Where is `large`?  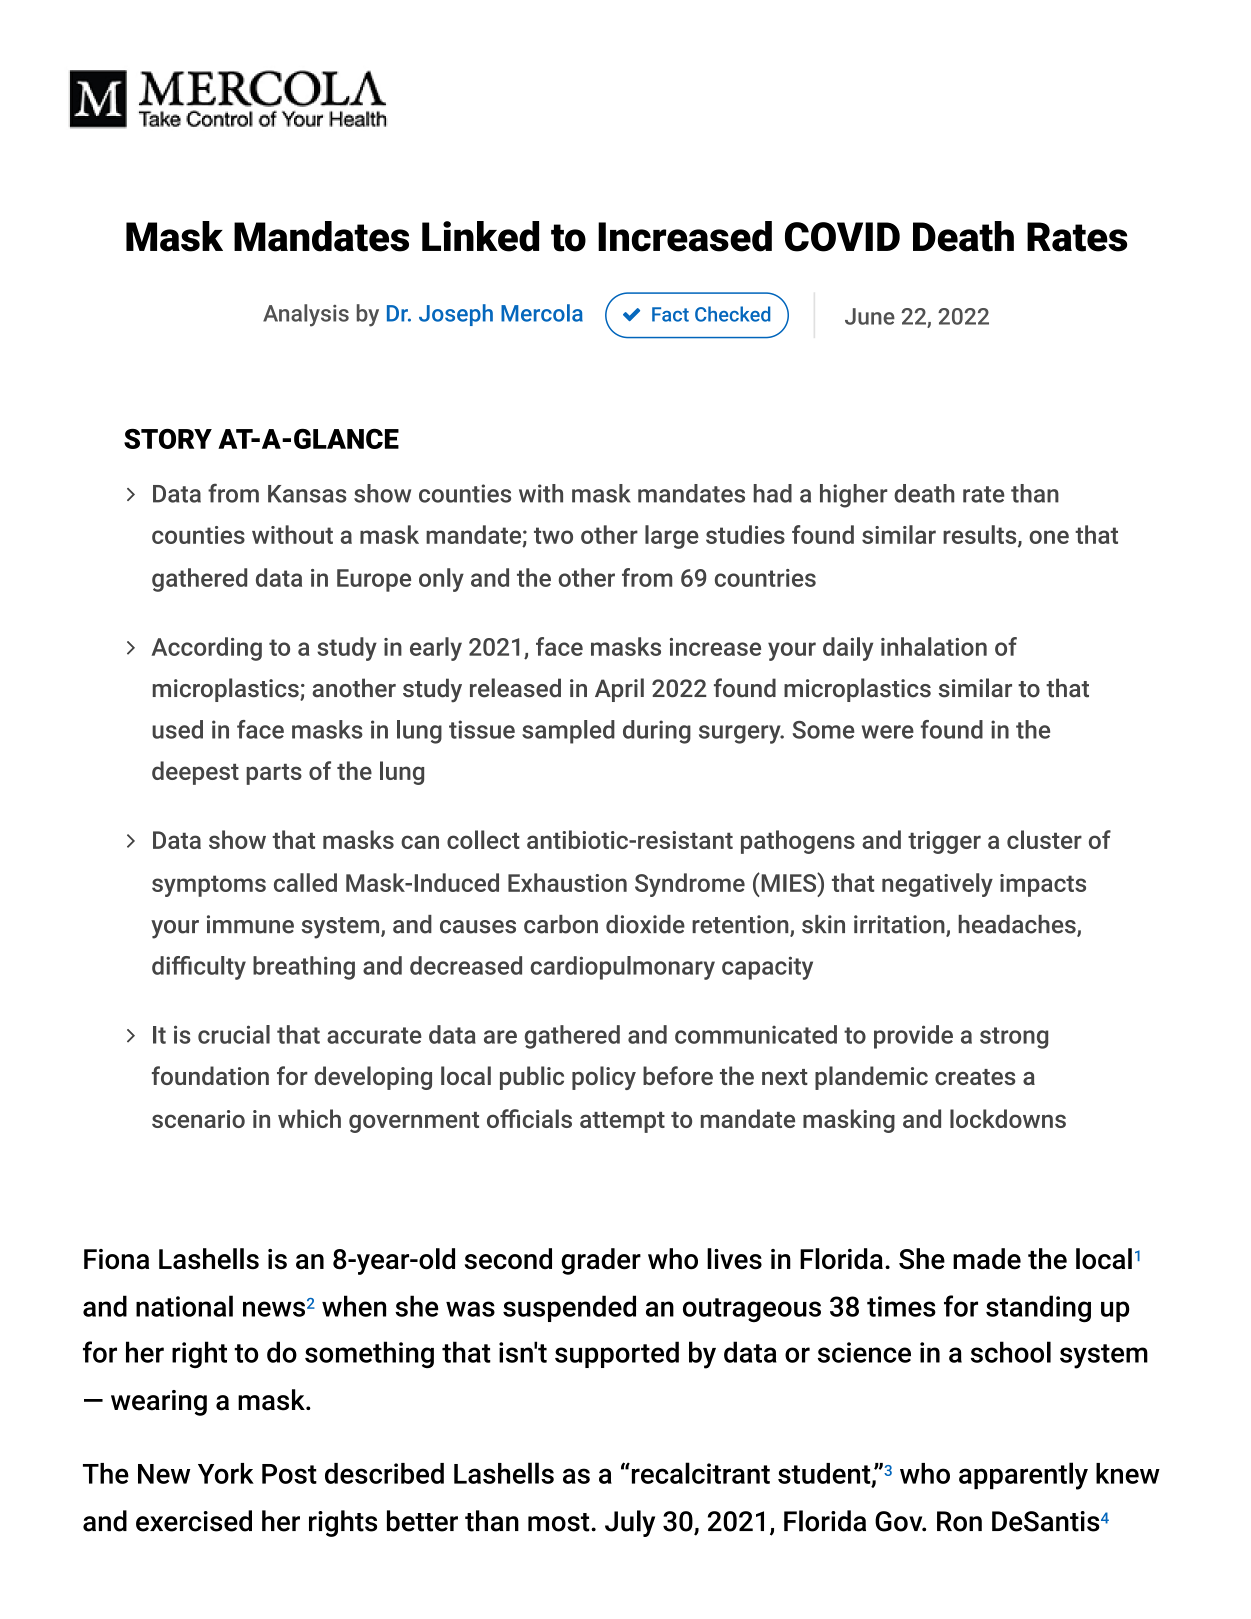
large is located at coordinates (672, 537).
